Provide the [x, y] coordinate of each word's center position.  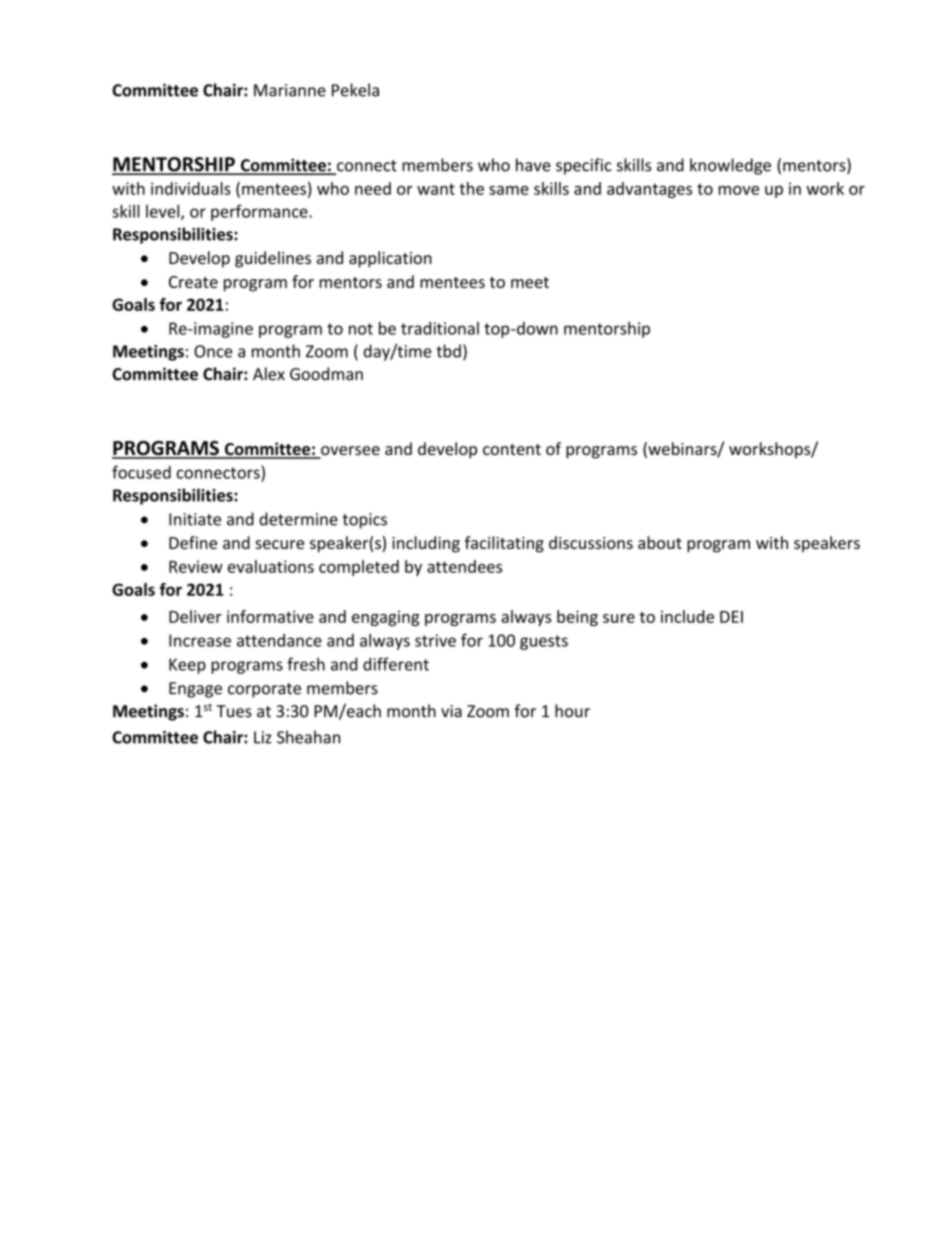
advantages [649, 190]
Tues [234, 711]
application [390, 259]
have [533, 165]
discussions [591, 542]
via [451, 711]
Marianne [290, 90]
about [660, 542]
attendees [464, 566]
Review [196, 566]
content [512, 449]
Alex [269, 374]
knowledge [730, 166]
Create [193, 282]
